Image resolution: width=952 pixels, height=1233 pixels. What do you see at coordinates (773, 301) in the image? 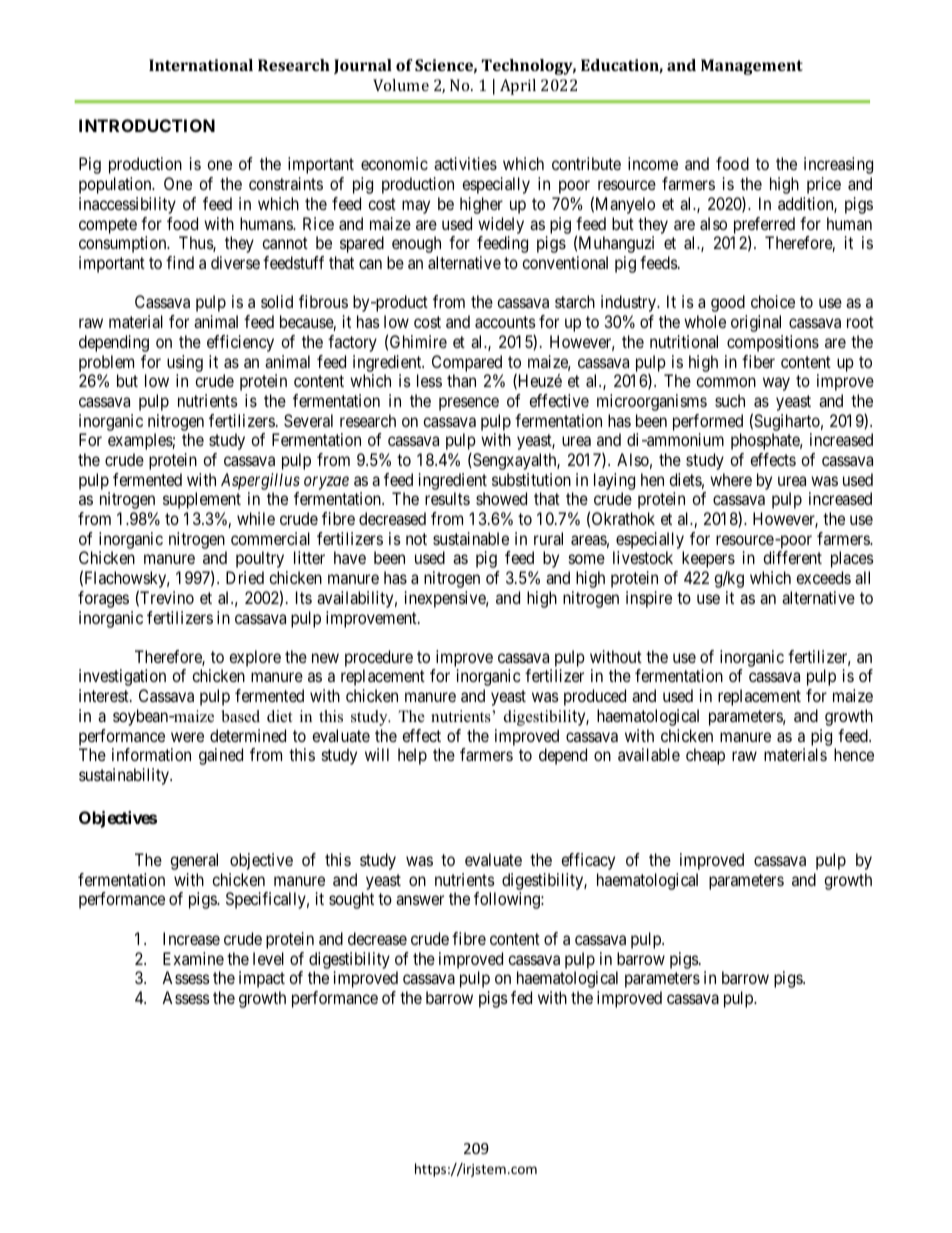
I see `choice` at bounding box center [773, 301].
